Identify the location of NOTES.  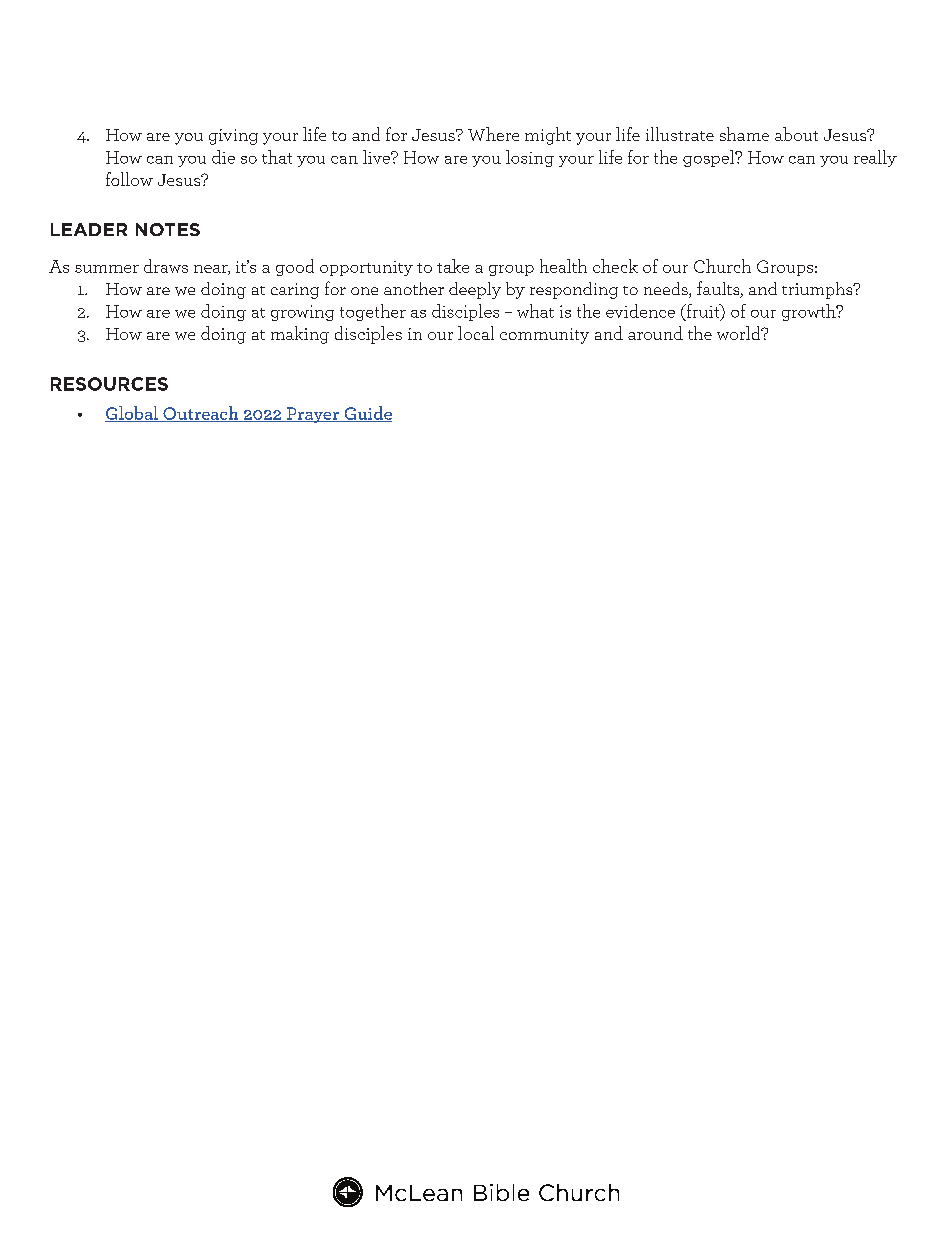
(168, 229).
